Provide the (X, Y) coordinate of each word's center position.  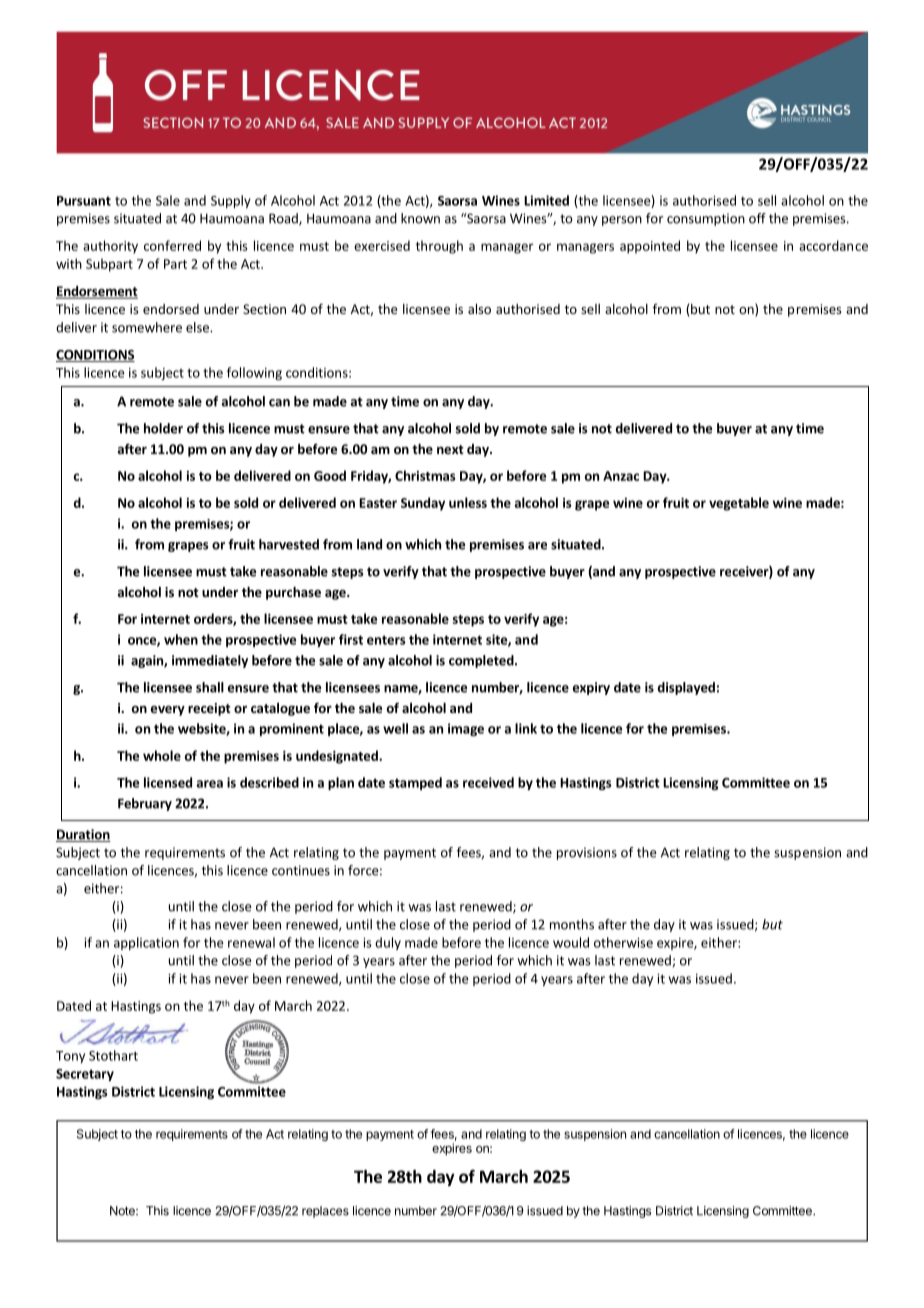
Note (123, 1211)
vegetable (739, 504)
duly (388, 943)
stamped (415, 783)
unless (468, 502)
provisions (587, 853)
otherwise (623, 942)
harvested (289, 544)
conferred (172, 245)
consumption (706, 219)
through (439, 247)
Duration (83, 835)
